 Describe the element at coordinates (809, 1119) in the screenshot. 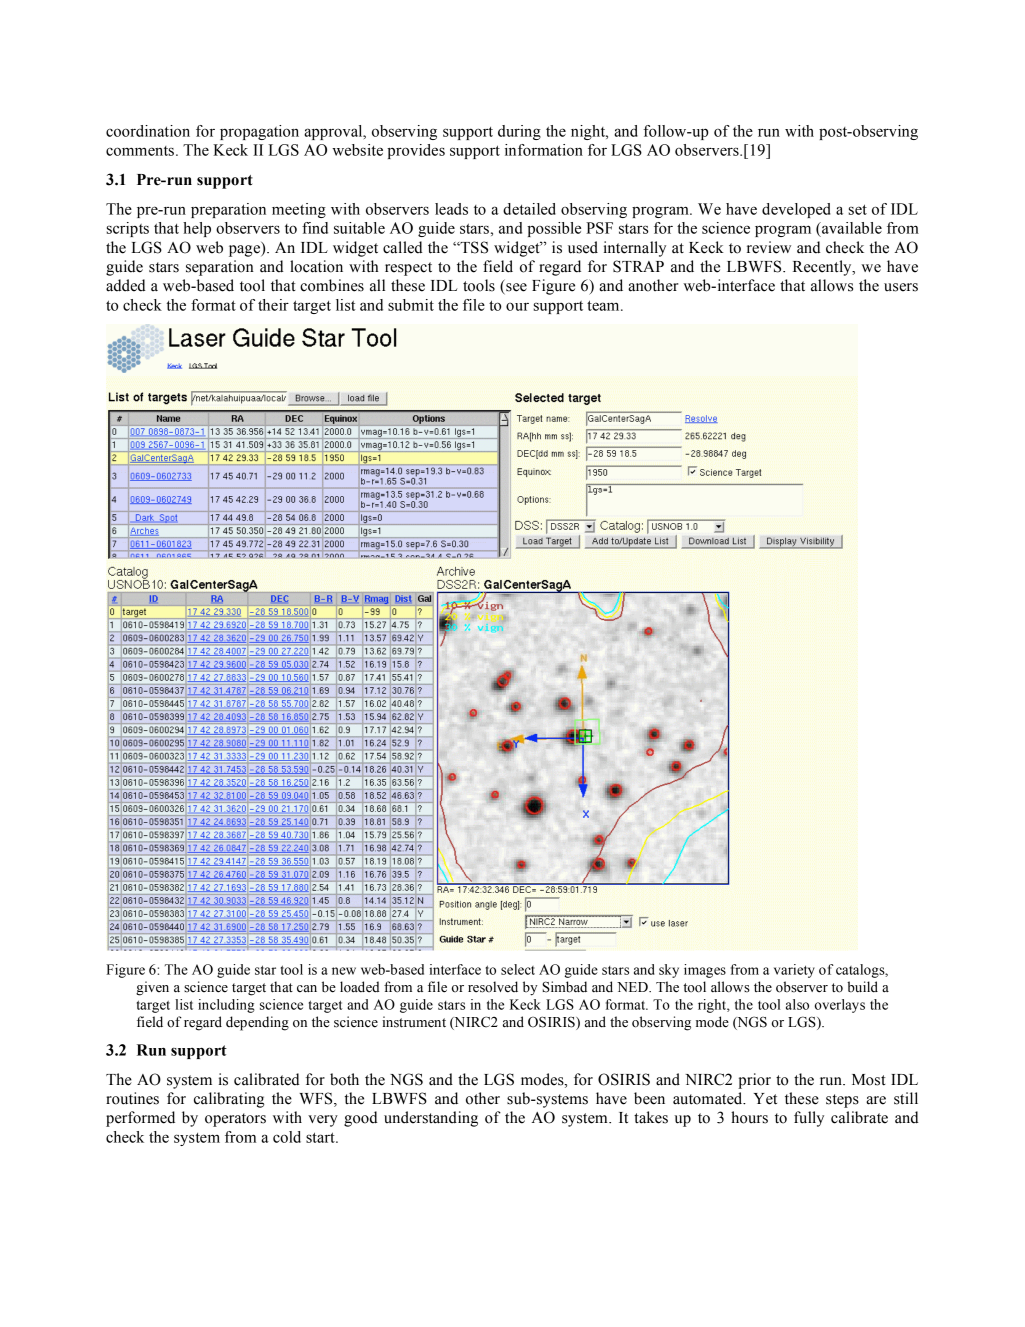

I see `fully` at that location.
